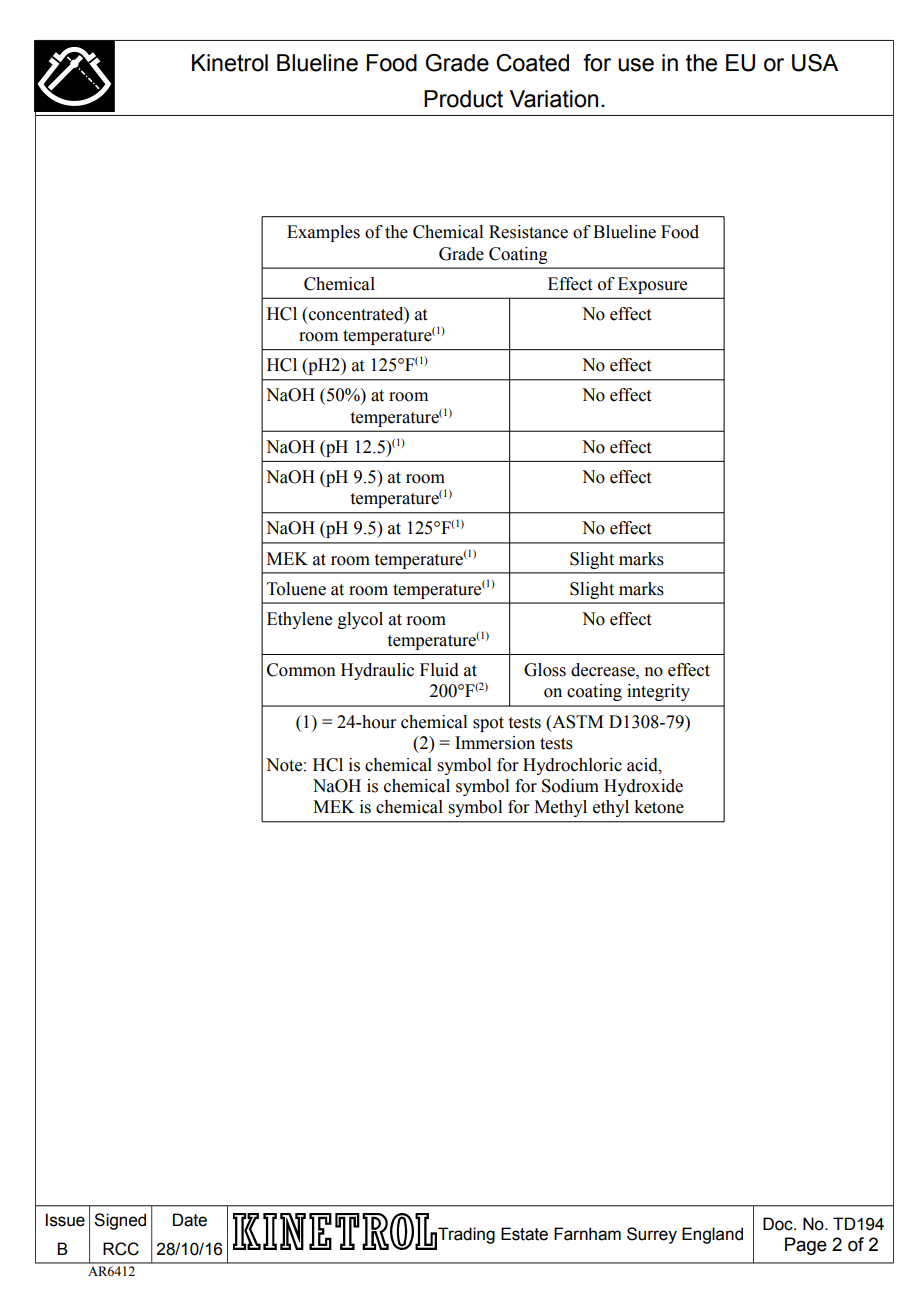 The image size is (924, 1308). I want to click on Fluid, so click(439, 670).
